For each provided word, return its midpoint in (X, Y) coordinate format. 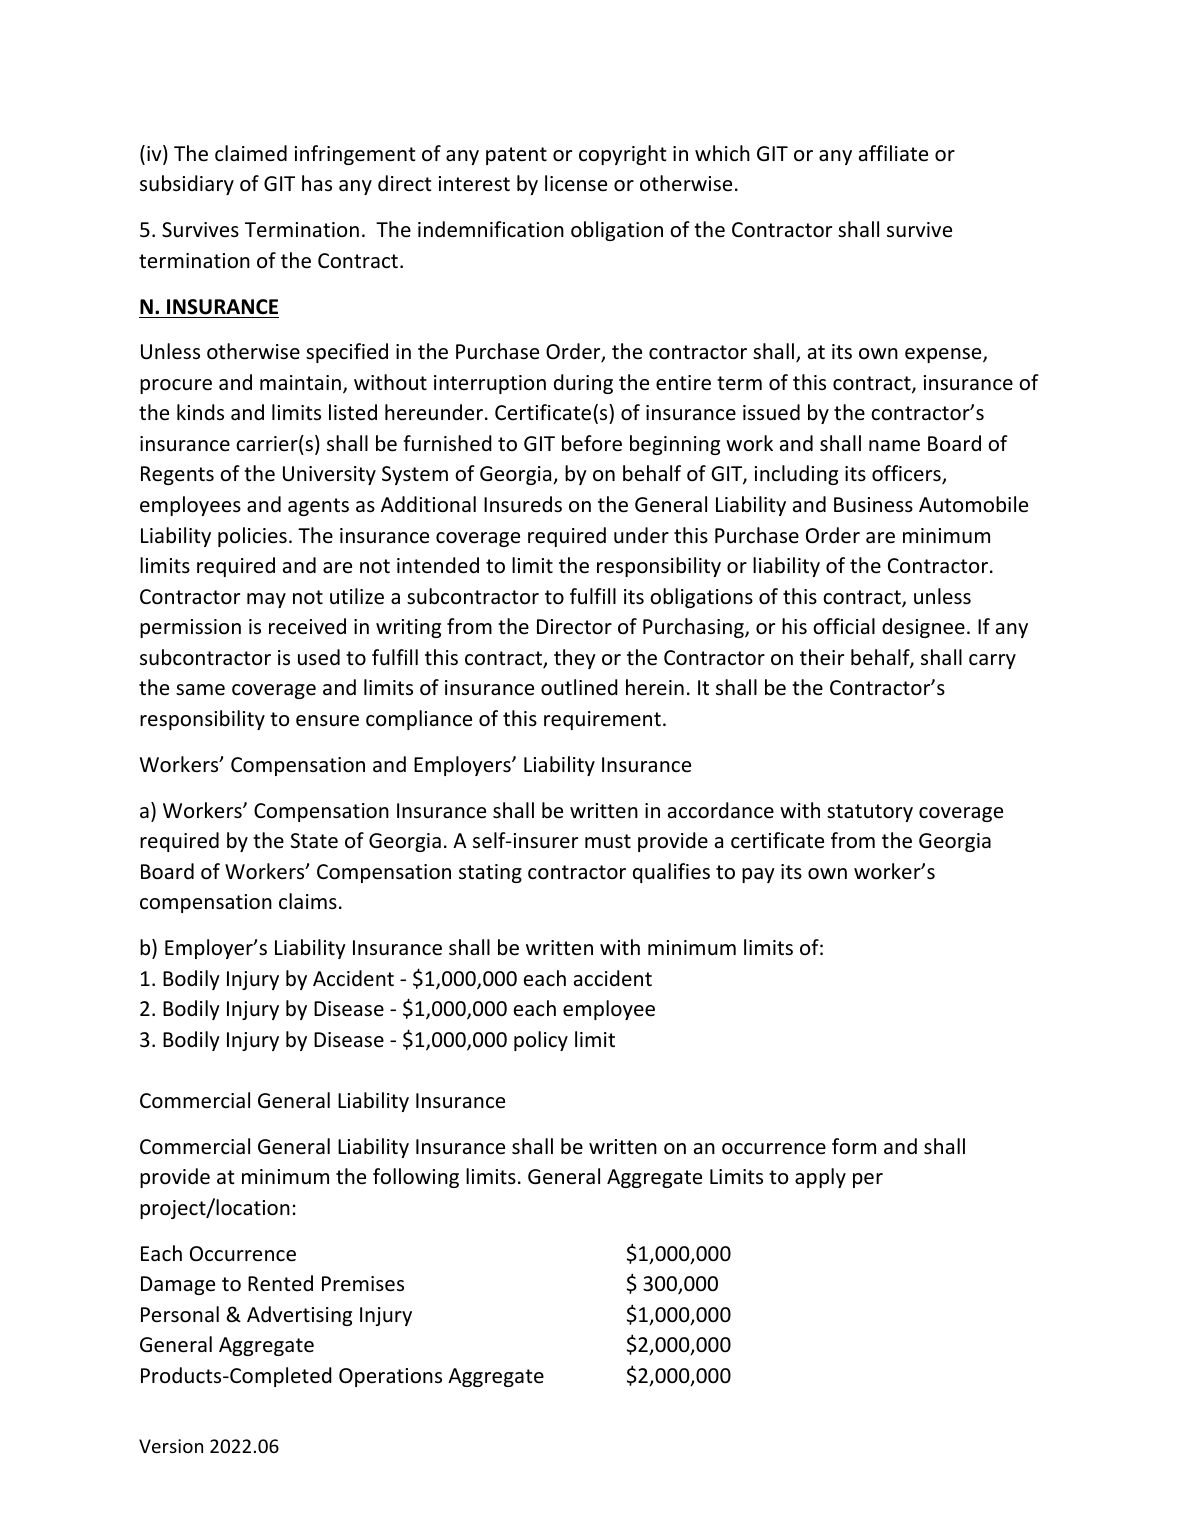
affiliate (893, 153)
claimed (251, 153)
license (576, 183)
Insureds (523, 504)
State (314, 841)
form (854, 1146)
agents (318, 507)
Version (171, 1446)
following (416, 1178)
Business (873, 504)
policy (541, 1041)
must (608, 841)
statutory (870, 813)
